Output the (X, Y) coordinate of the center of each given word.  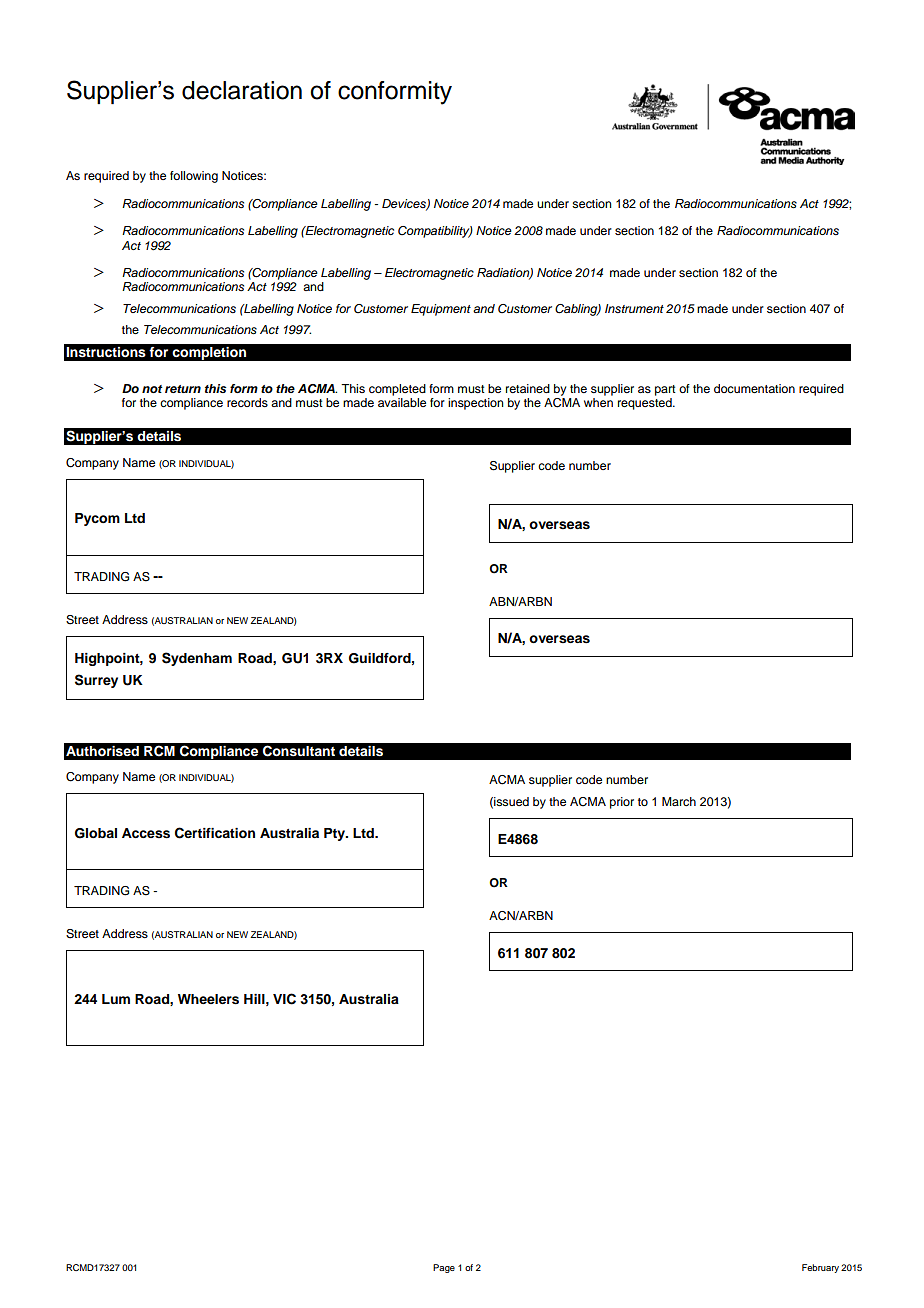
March (679, 801)
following (194, 177)
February (820, 1268)
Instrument (634, 308)
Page (444, 1268)
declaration (242, 90)
